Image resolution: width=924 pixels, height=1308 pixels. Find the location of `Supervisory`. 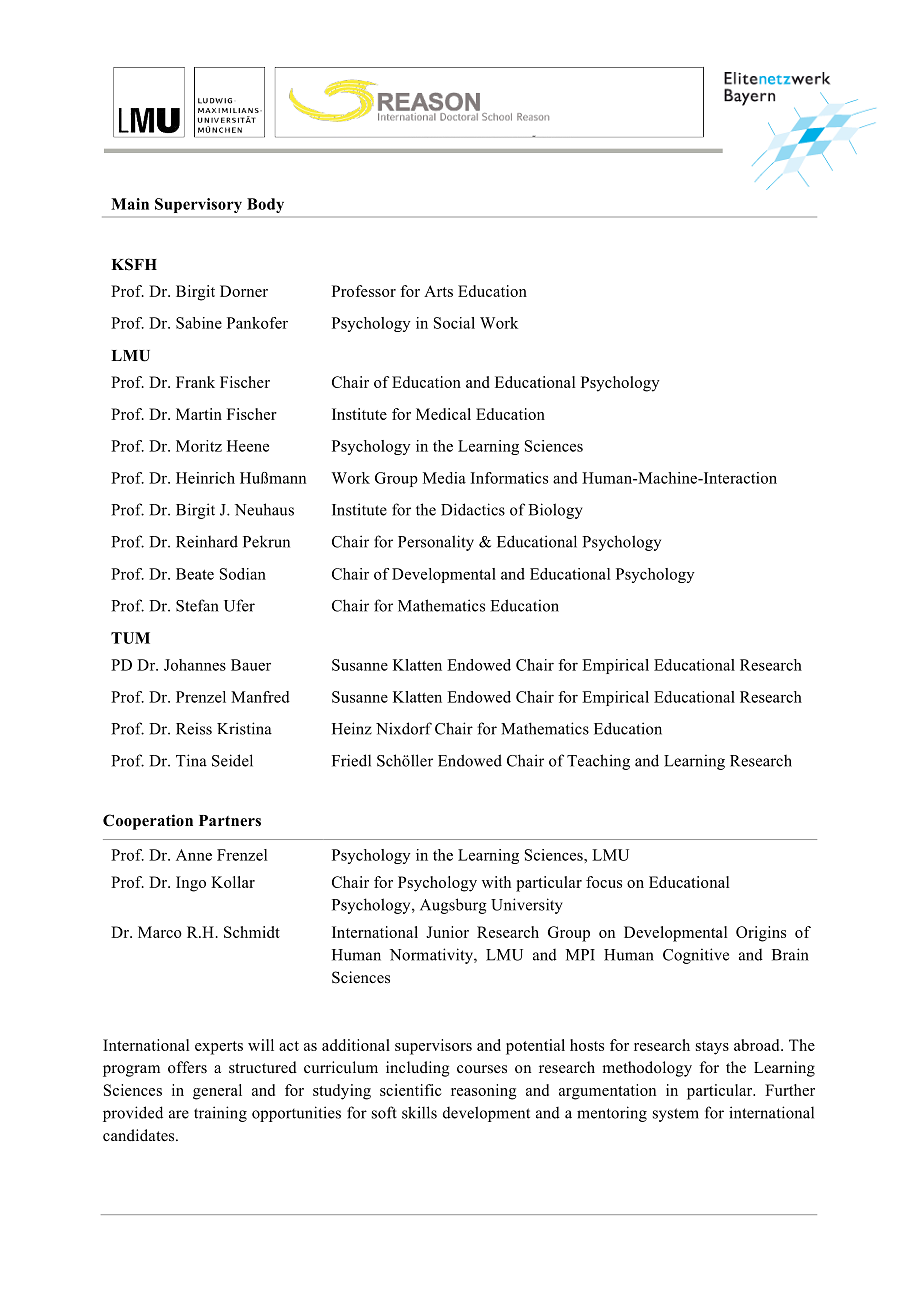

Supervisory is located at coordinates (198, 205).
